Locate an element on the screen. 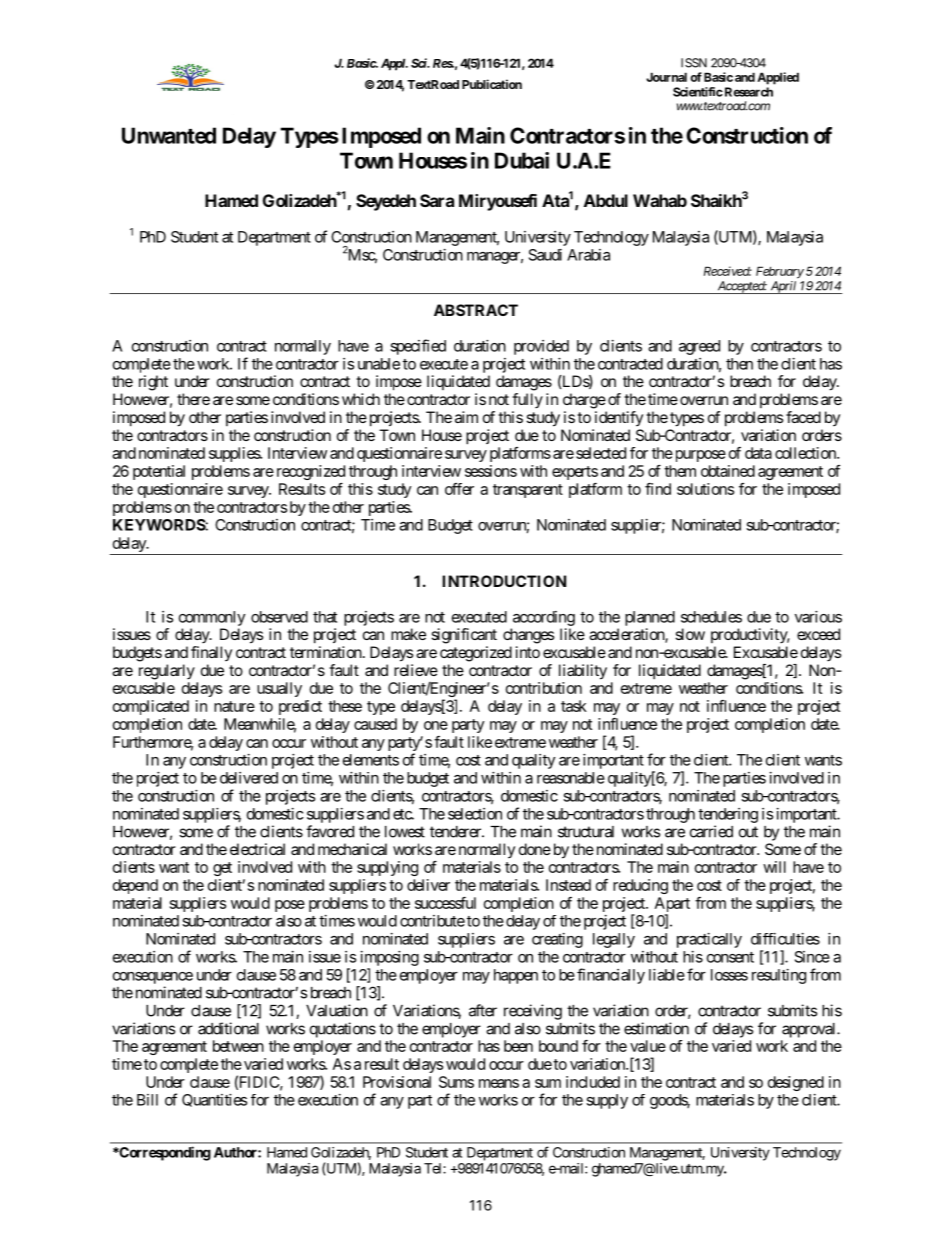 The height and width of the screenshot is (1233, 952). Scientific is located at coordinates (698, 92).
